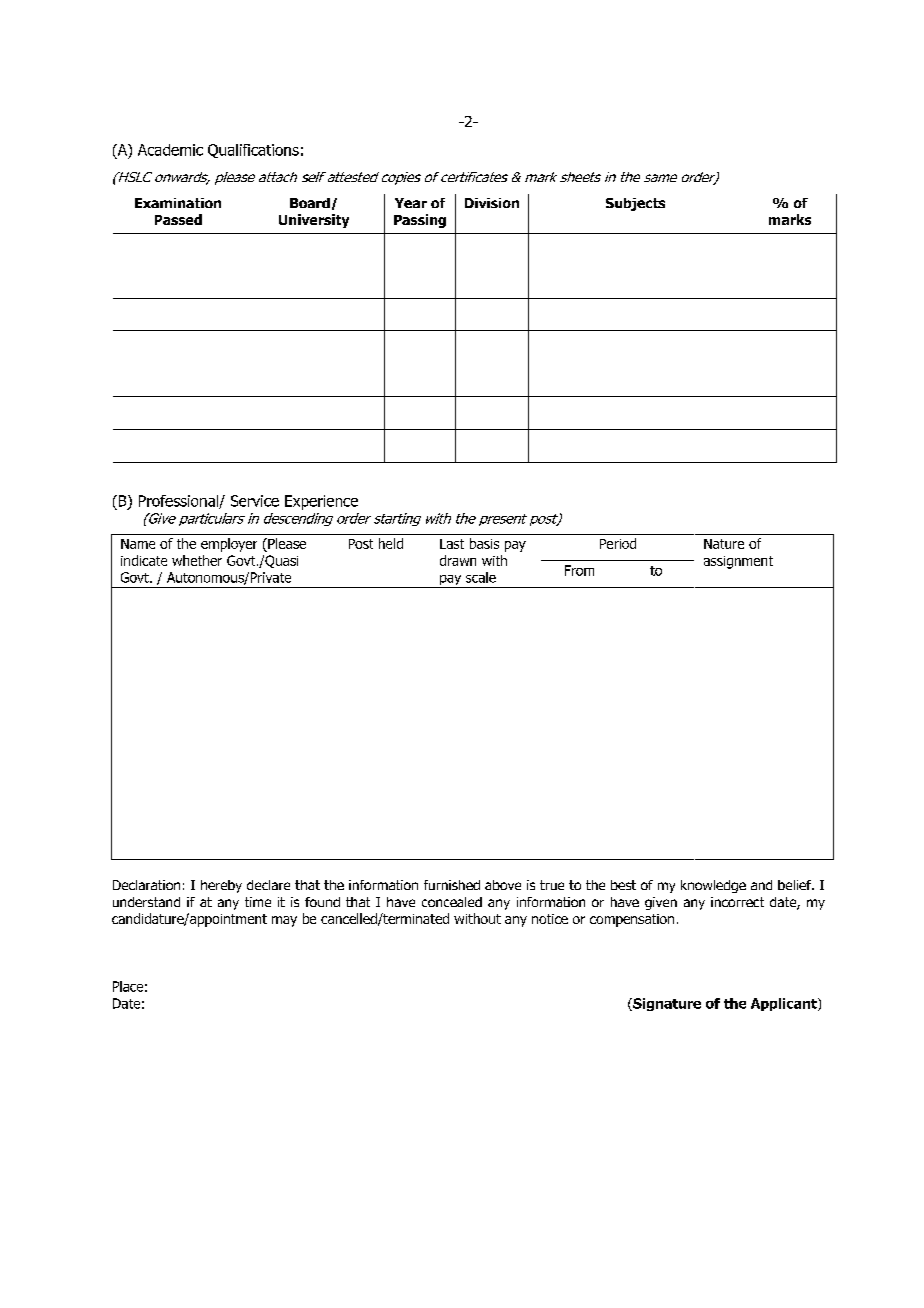 The image size is (924, 1308). I want to click on Qualifications, so click(253, 151).
